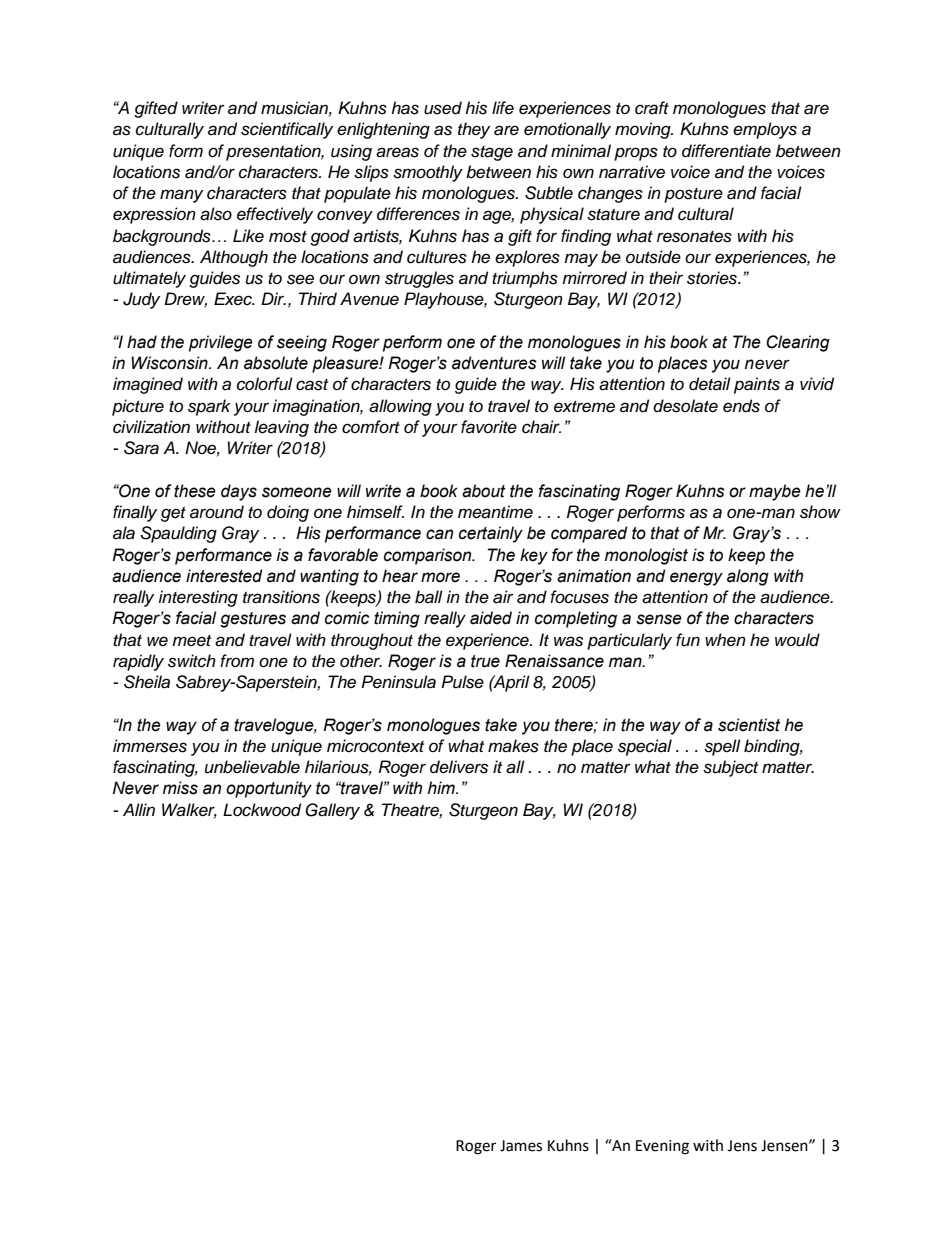 The image size is (952, 1233). What do you see at coordinates (484, 491) in the document?
I see `about` at bounding box center [484, 491].
